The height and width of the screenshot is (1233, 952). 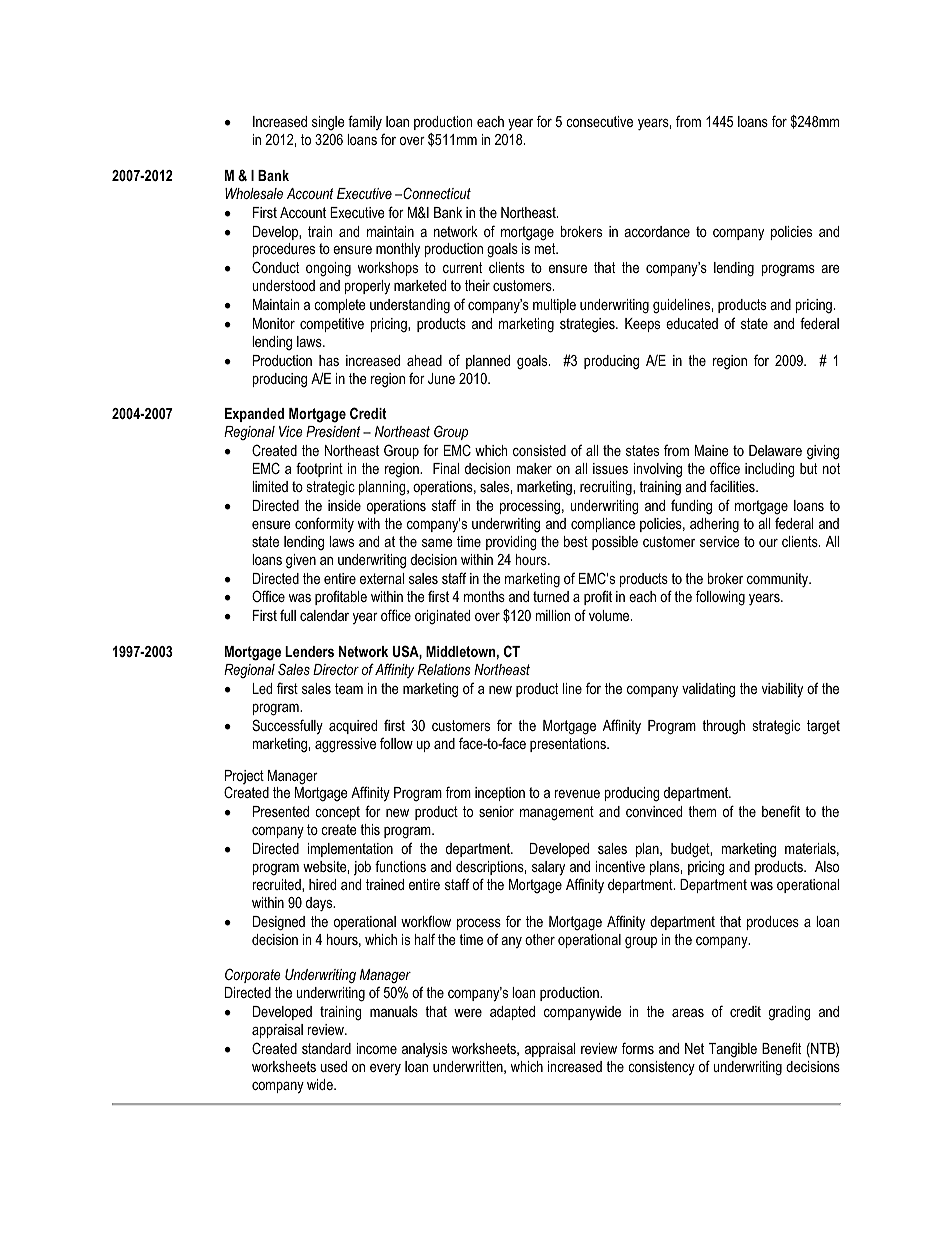 I want to click on concept, so click(x=337, y=813).
